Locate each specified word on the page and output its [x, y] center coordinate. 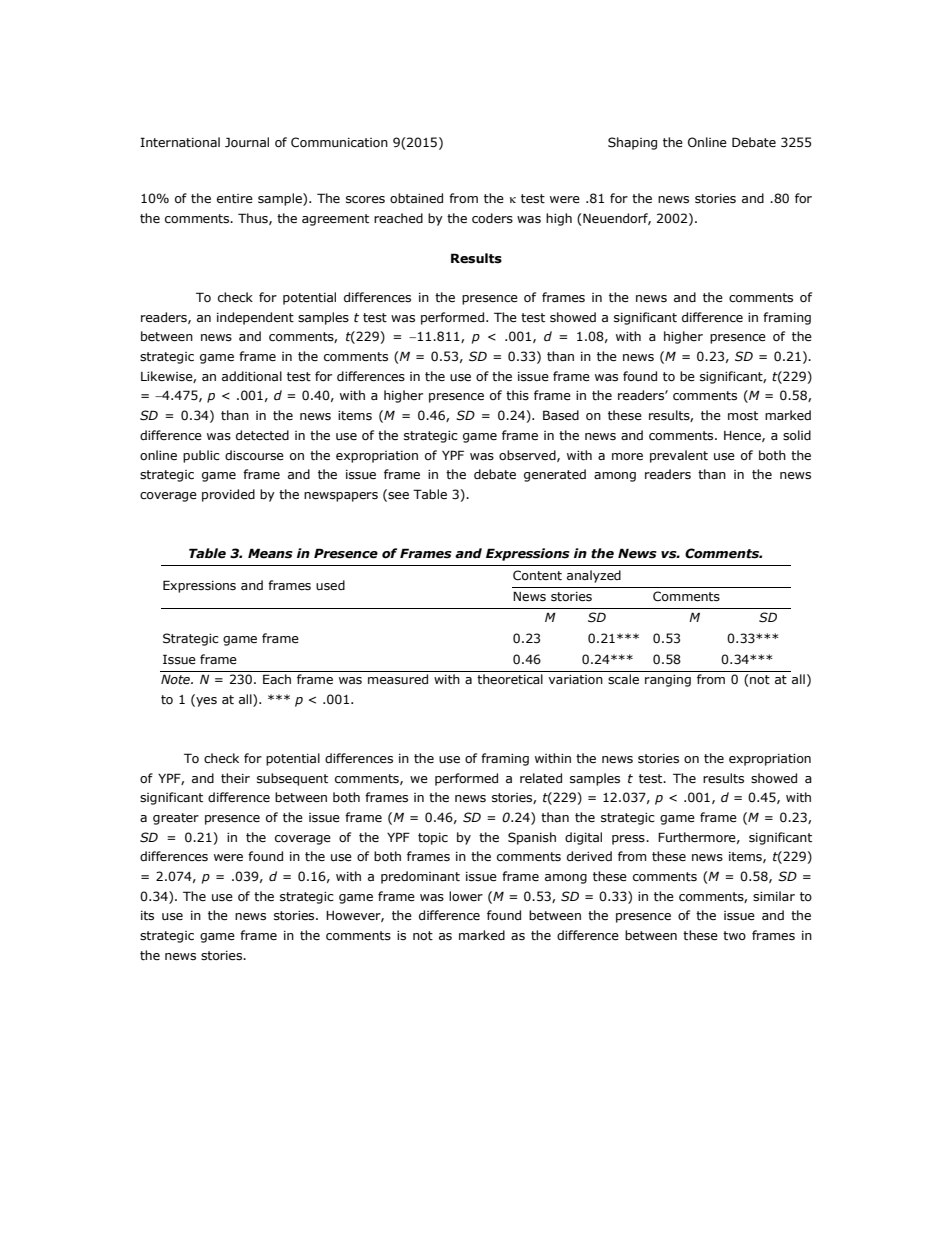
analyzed [594, 576]
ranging [668, 681]
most [743, 416]
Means [270, 553]
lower [466, 896]
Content [537, 575]
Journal [247, 142]
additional [252, 376]
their [235, 778]
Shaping [632, 143]
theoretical [510, 679]
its [147, 916]
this [517, 395]
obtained [416, 198]
